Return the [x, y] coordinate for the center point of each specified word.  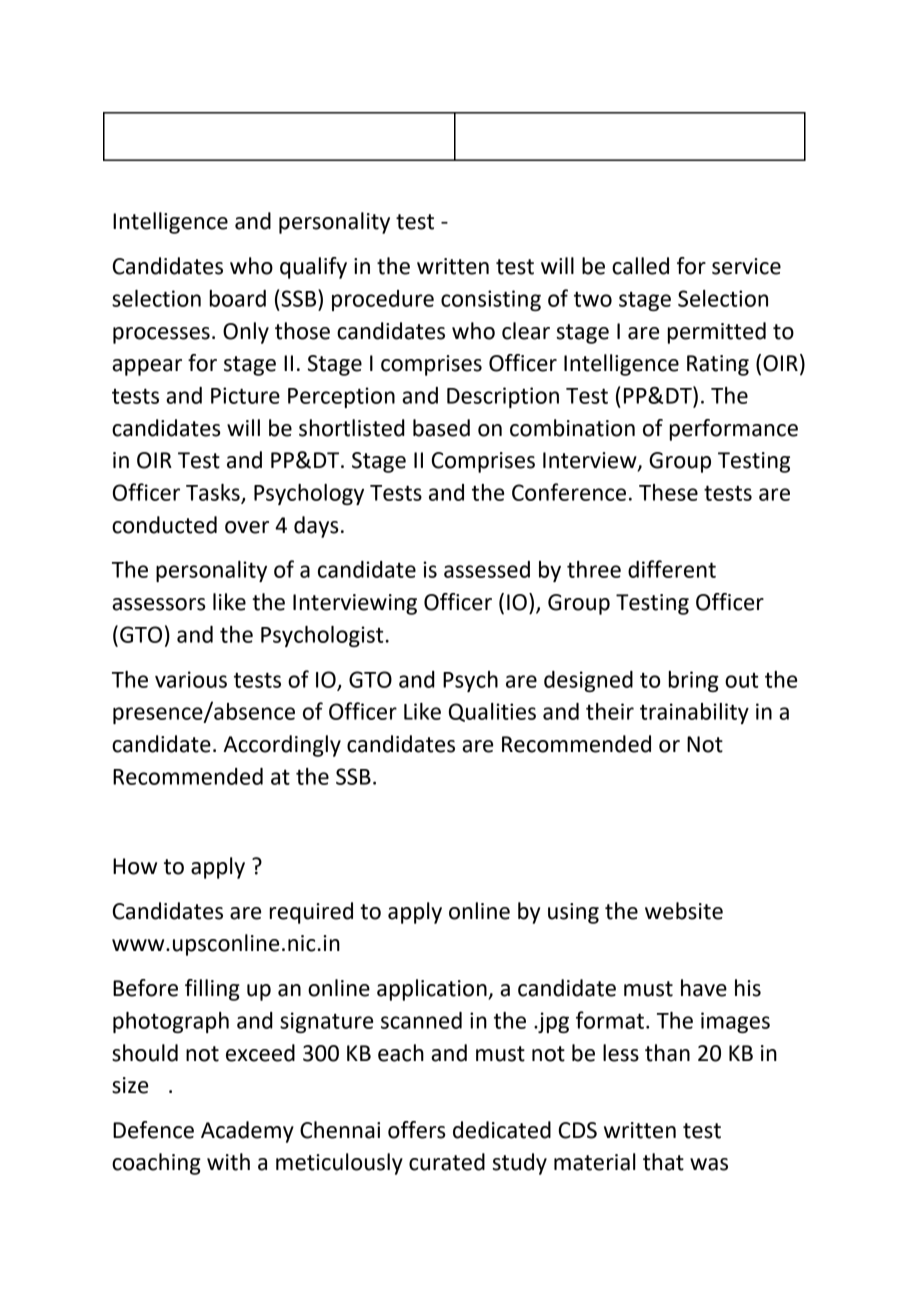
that [663, 1162]
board [238, 298]
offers [416, 1130]
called [640, 266]
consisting [491, 300]
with [228, 1162]
